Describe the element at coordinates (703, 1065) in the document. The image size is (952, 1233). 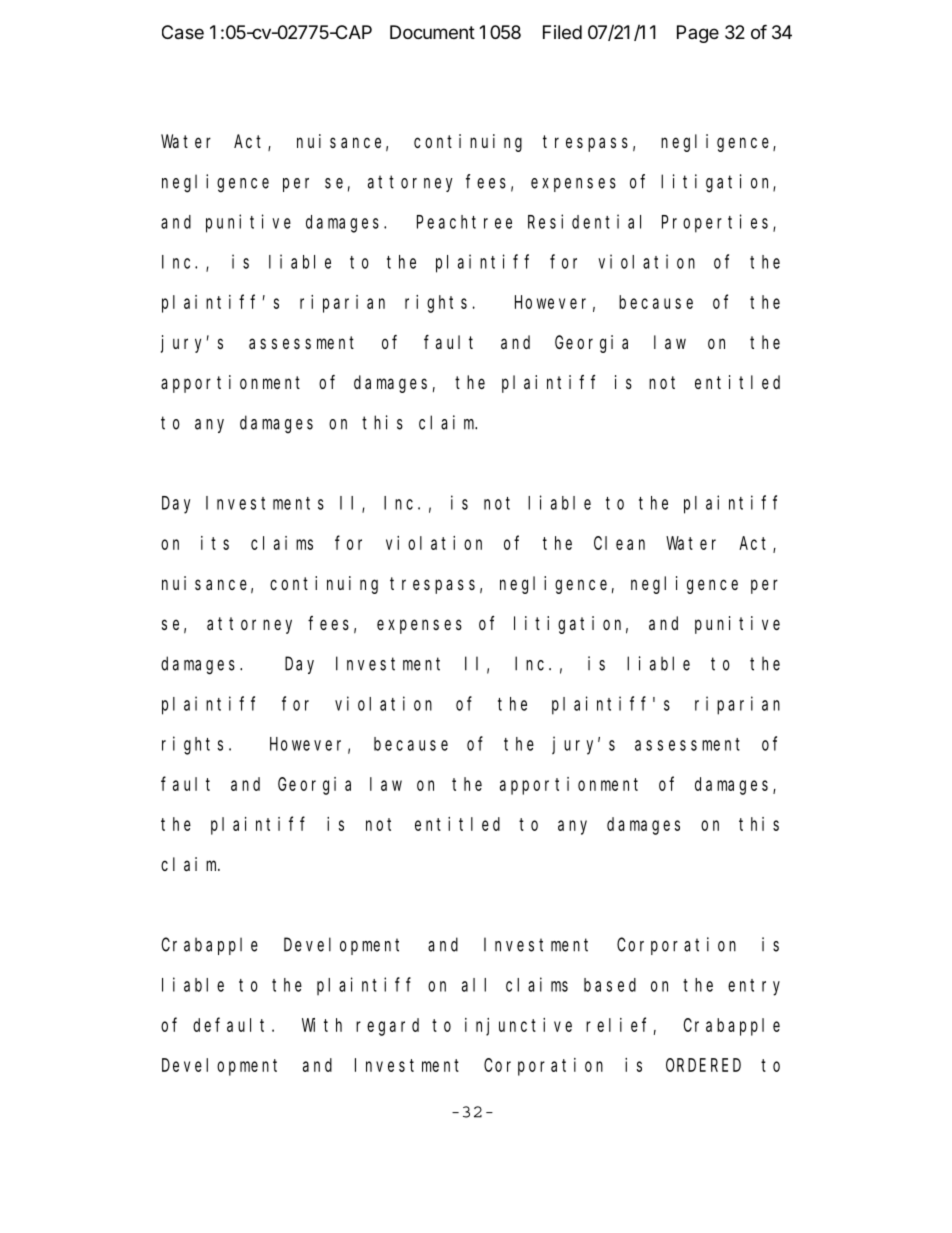
I see `ORDERED` at that location.
